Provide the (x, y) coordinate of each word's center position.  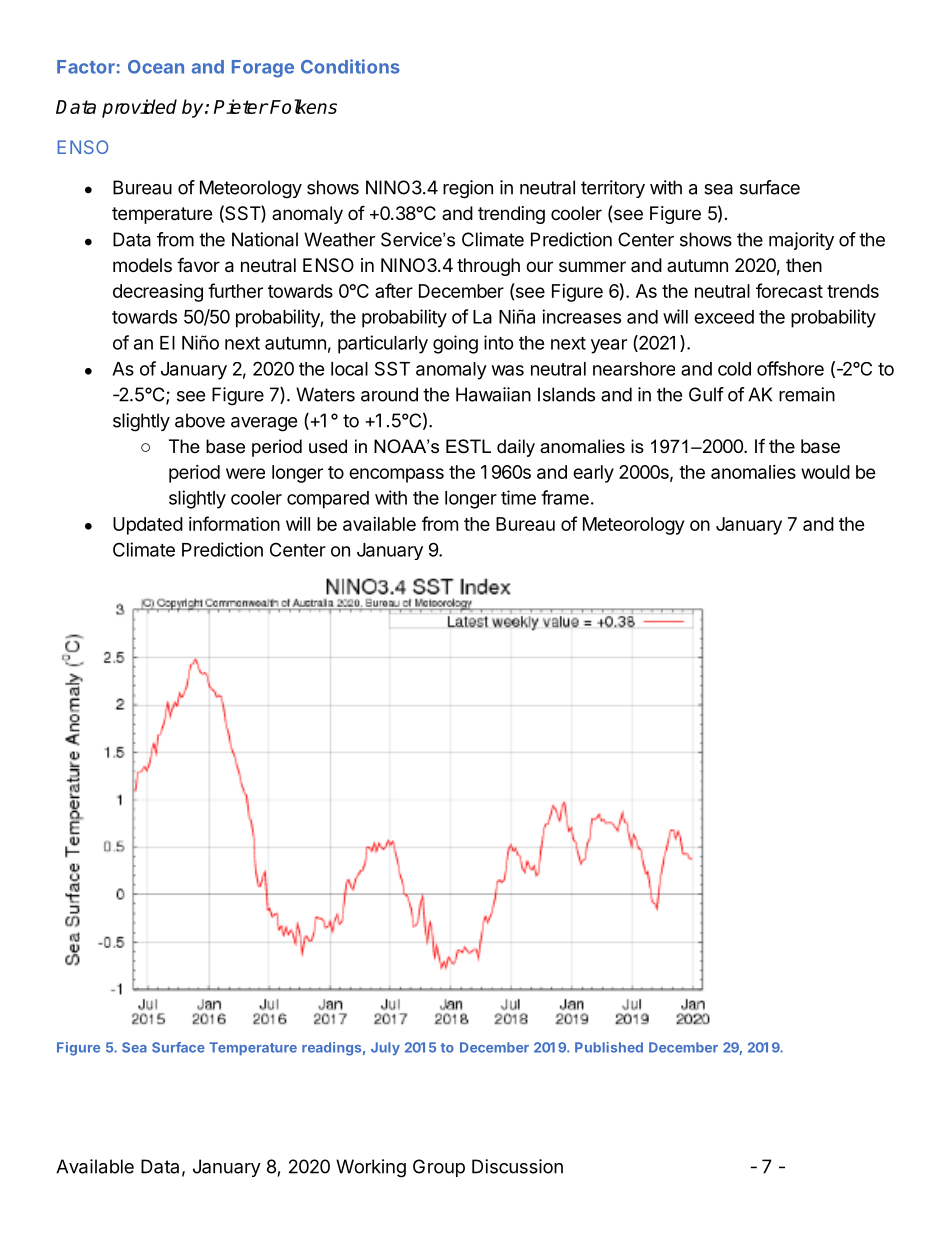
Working (371, 1168)
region (468, 189)
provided (139, 108)
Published (609, 1047)
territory (613, 189)
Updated (148, 526)
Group (439, 1168)
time (518, 497)
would (825, 472)
